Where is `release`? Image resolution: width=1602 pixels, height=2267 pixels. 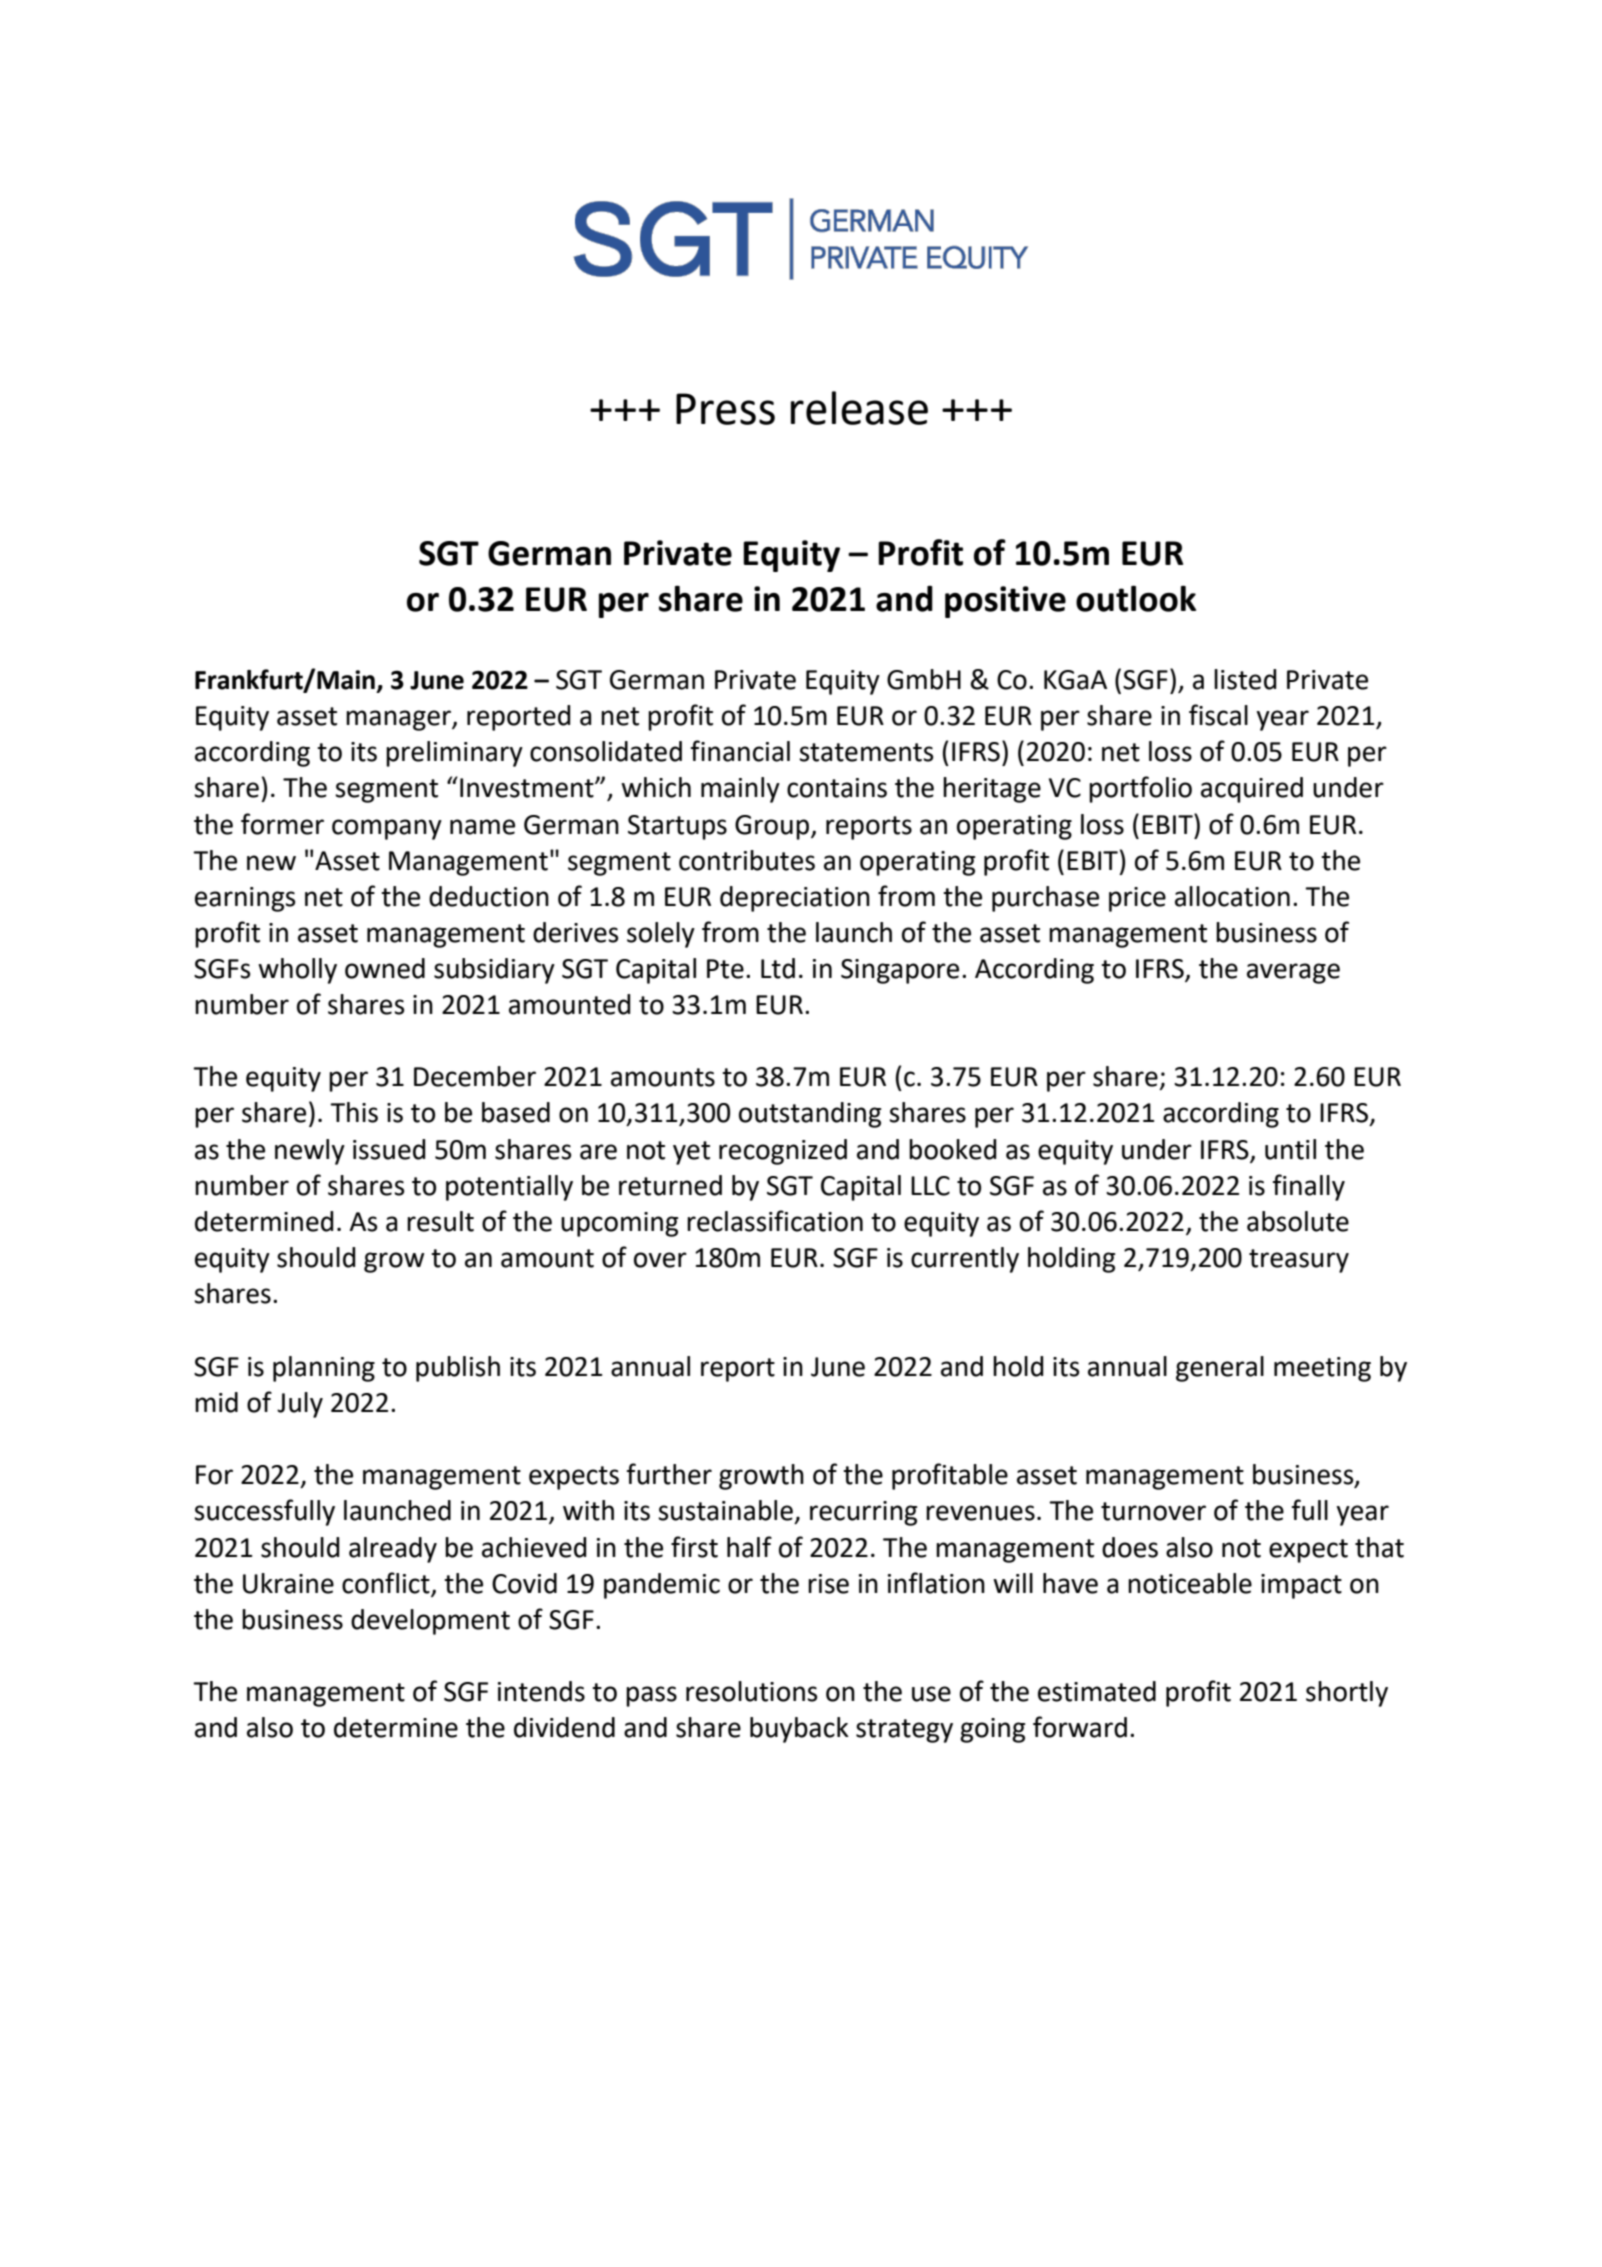
release is located at coordinates (859, 408).
